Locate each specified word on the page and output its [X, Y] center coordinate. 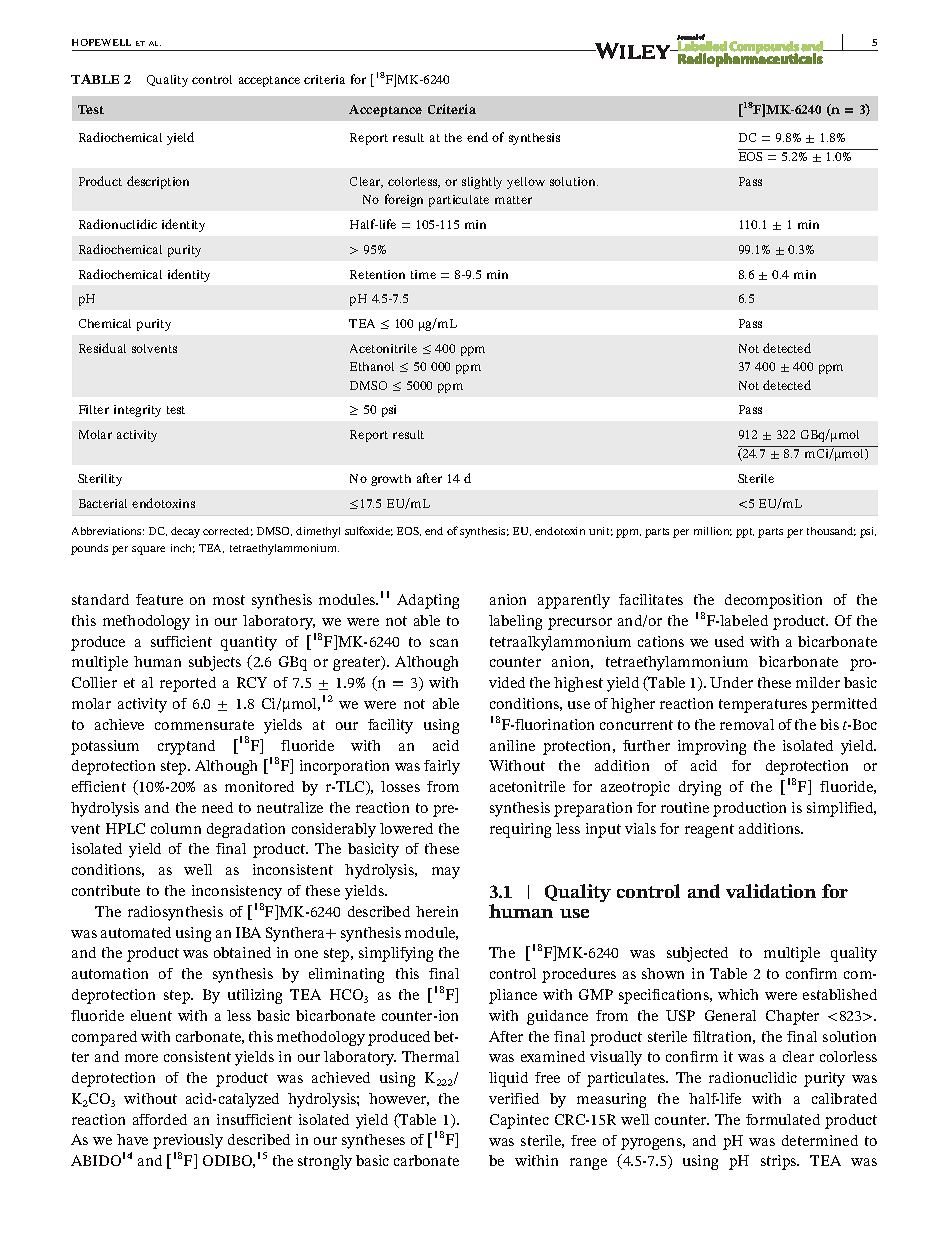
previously [188, 1141]
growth [391, 480]
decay [185, 532]
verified [514, 1098]
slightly [482, 183]
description [158, 182]
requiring [520, 830]
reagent [709, 831]
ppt [745, 533]
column [176, 828]
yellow [526, 183]
